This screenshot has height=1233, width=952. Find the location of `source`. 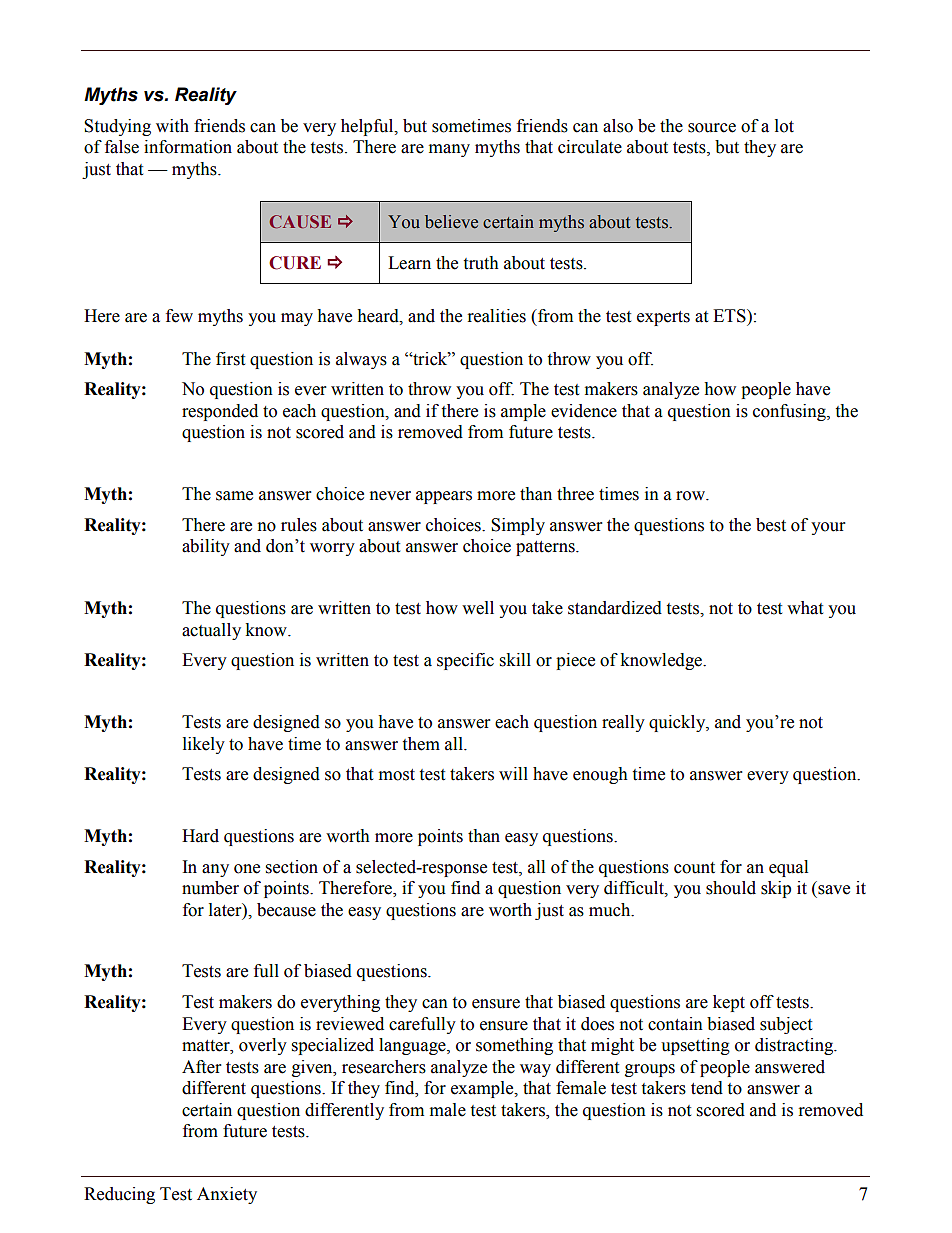

source is located at coordinates (712, 128).
